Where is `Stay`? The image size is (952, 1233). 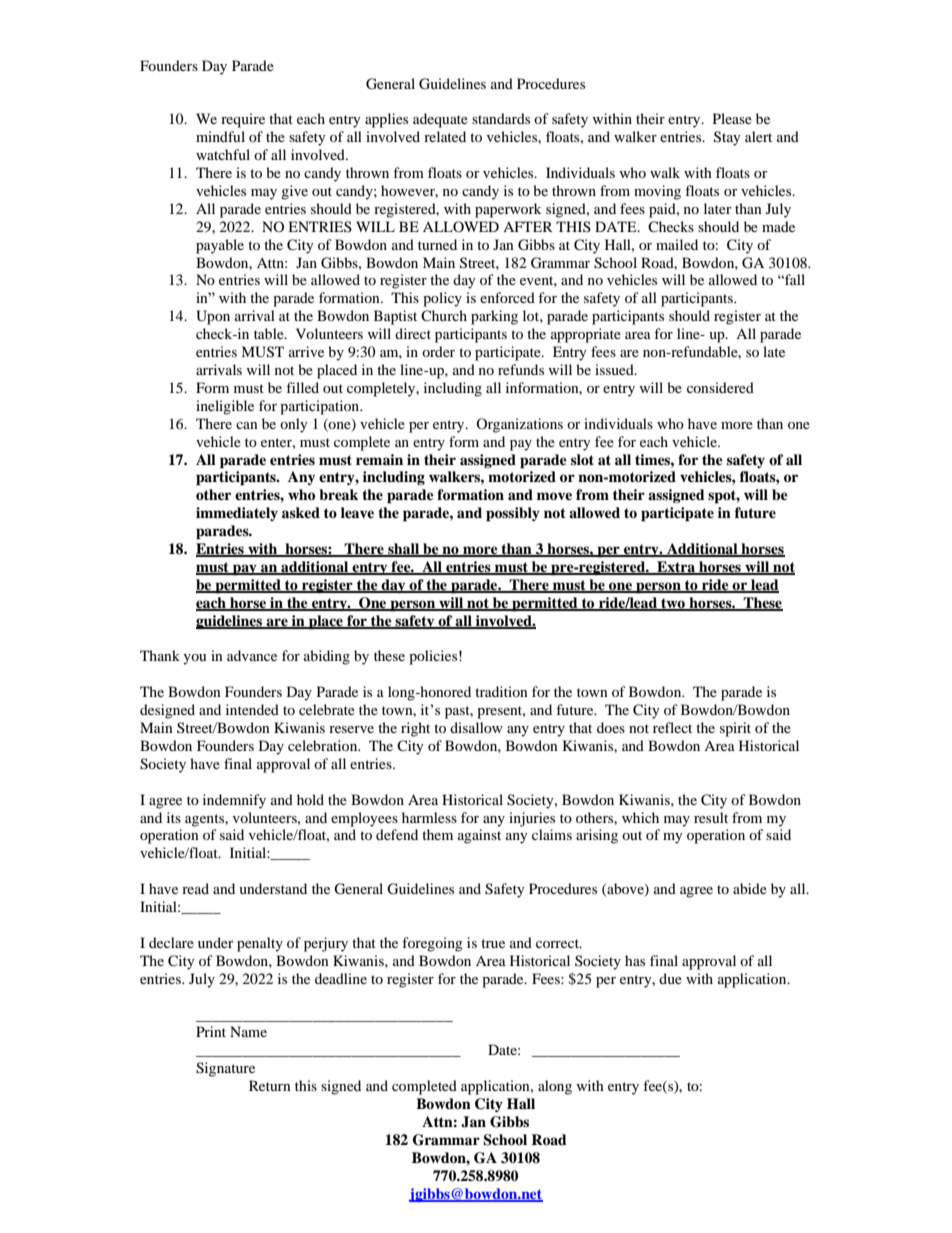
Stay is located at coordinates (727, 138).
